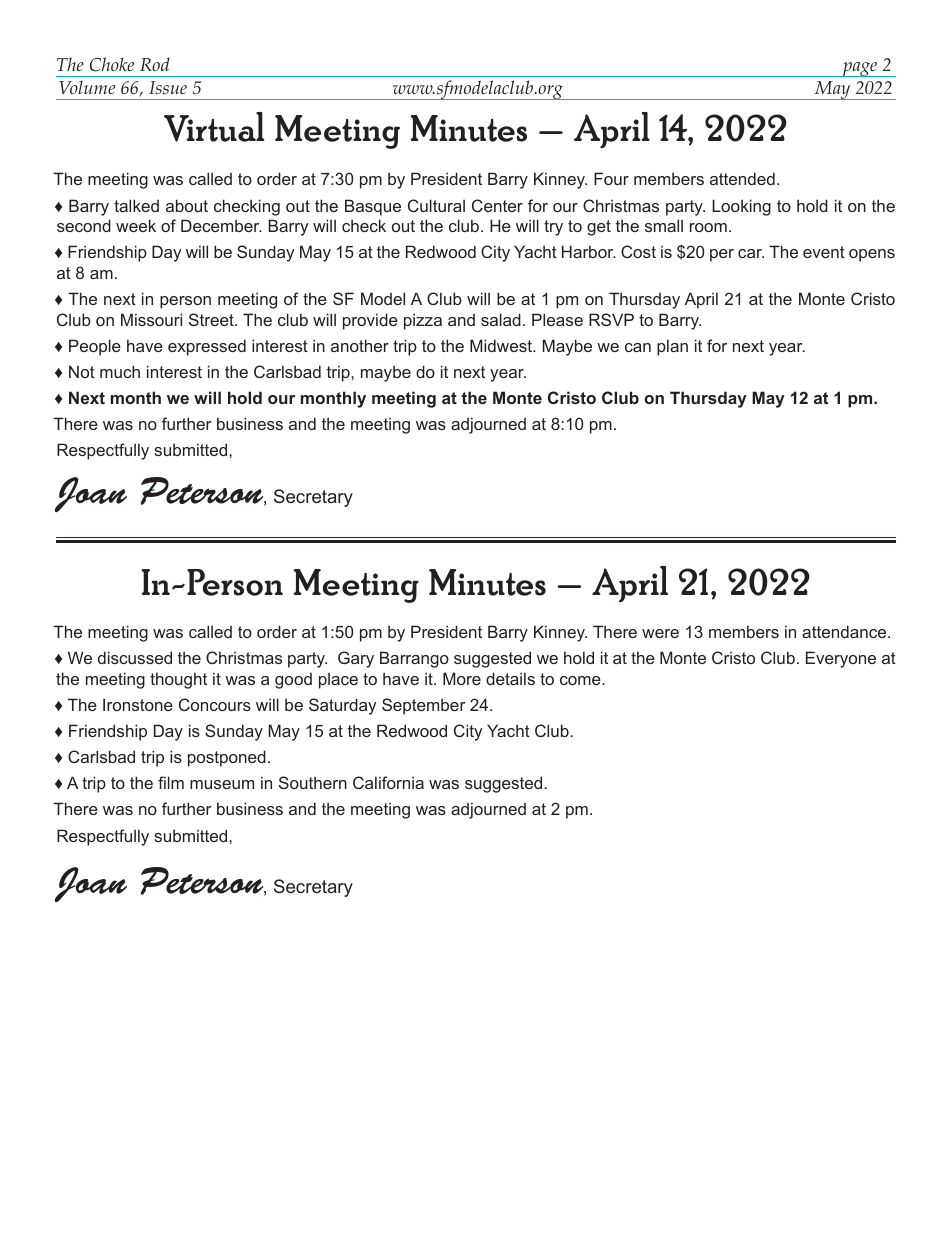 This screenshot has width=952, height=1233. I want to click on postponed, so click(227, 758).
